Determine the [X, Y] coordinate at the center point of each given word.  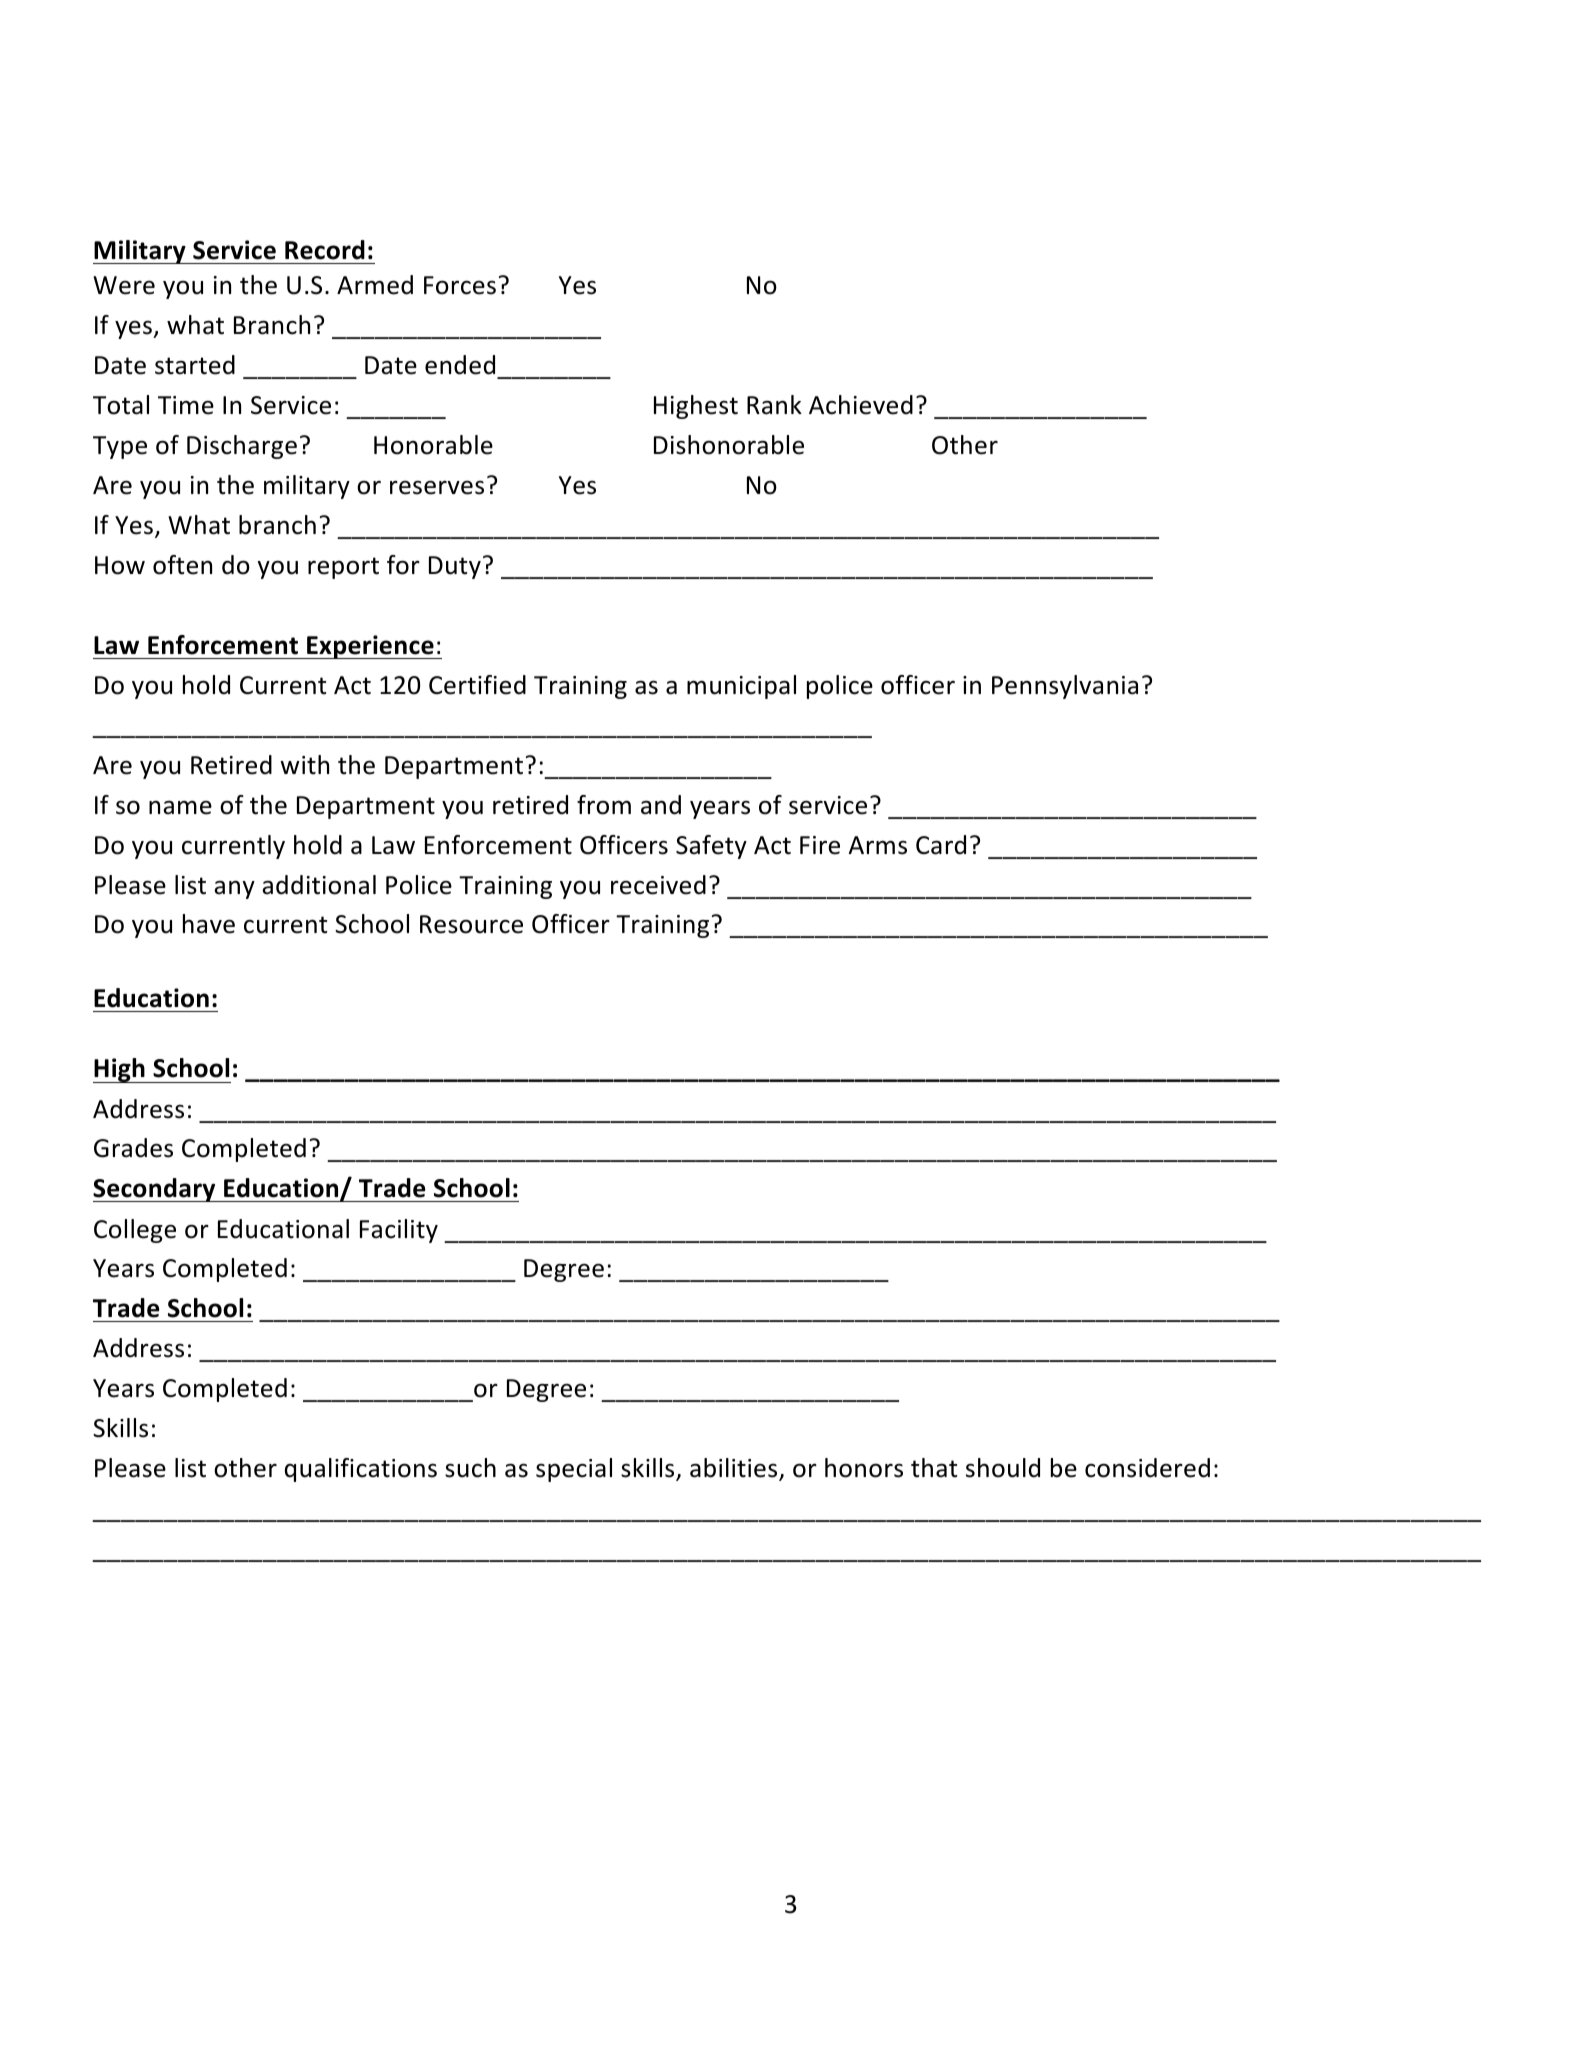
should [1003, 1468]
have [209, 924]
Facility [399, 1231]
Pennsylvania [1065, 687]
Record [325, 250]
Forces [460, 285]
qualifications [361, 1470]
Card [941, 845]
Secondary [155, 1190]
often [182, 565]
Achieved [861, 405]
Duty [455, 567]
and [661, 805]
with [304, 765]
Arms [878, 845]
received [658, 885]
